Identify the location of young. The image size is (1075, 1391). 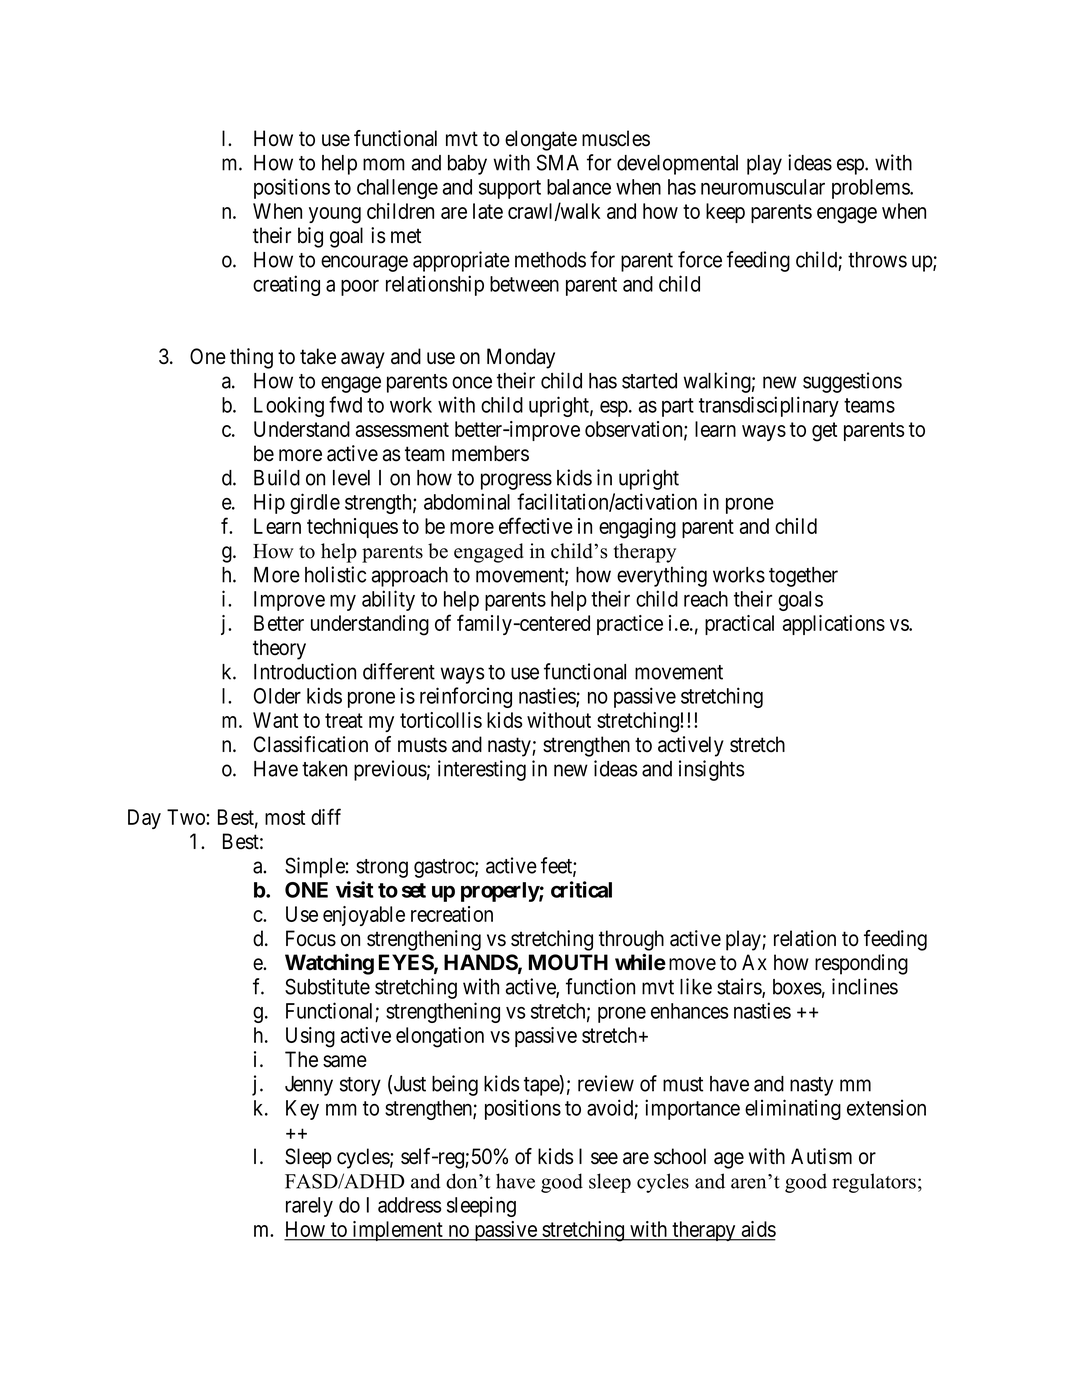
(335, 215).
